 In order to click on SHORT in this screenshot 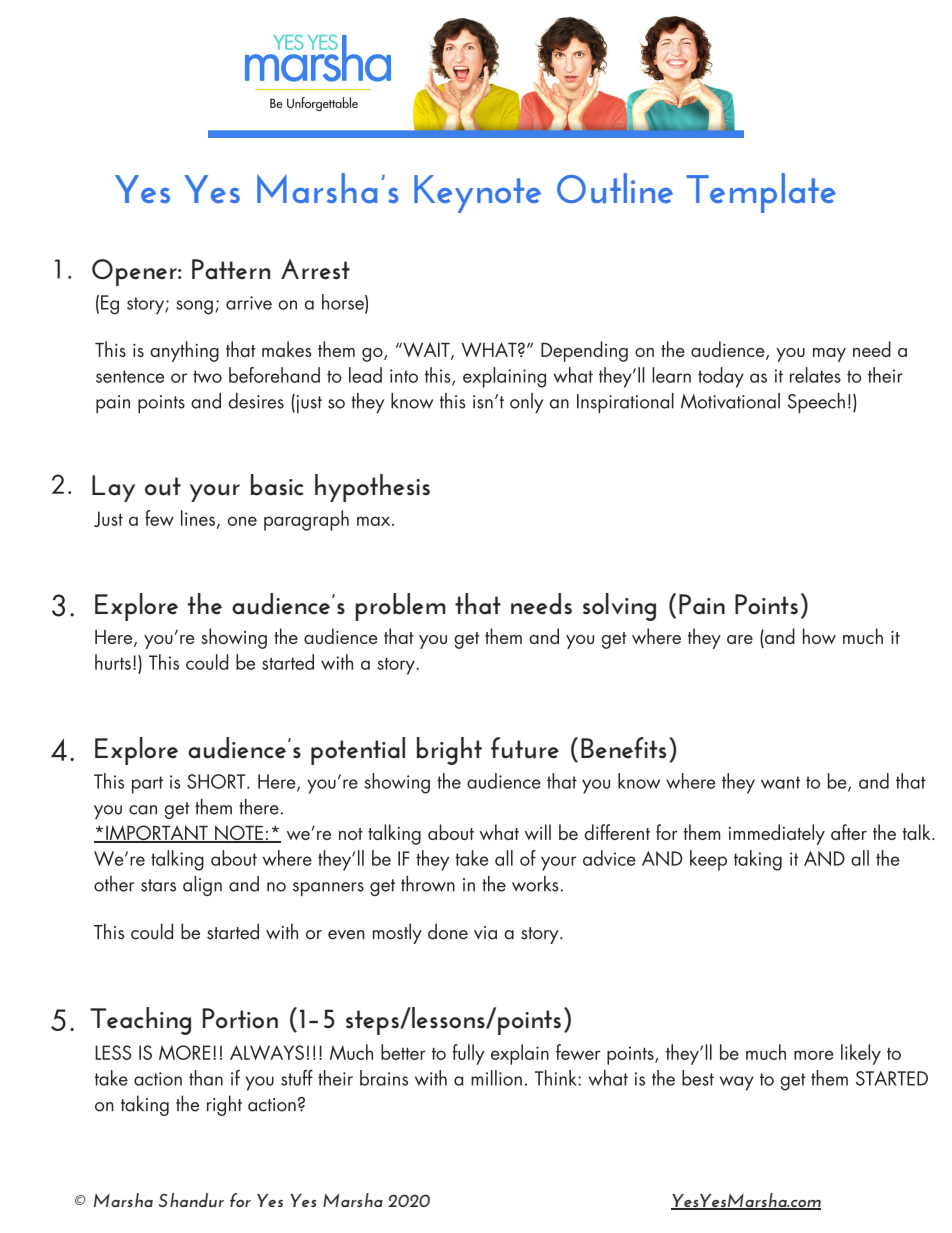, I will do `click(217, 781)`.
